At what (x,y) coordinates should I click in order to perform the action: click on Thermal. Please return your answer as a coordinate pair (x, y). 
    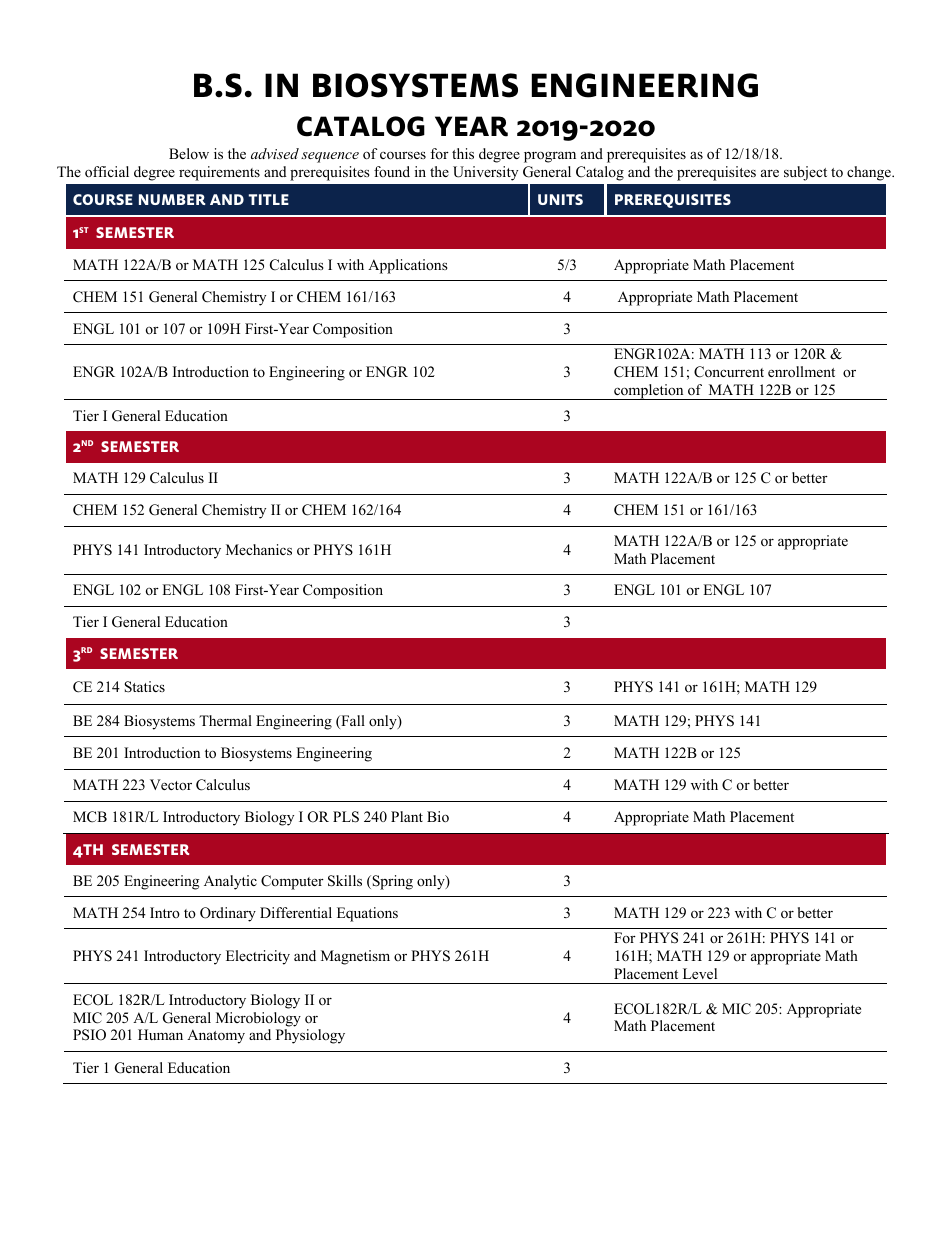
    Looking at the image, I should click on (225, 720).
